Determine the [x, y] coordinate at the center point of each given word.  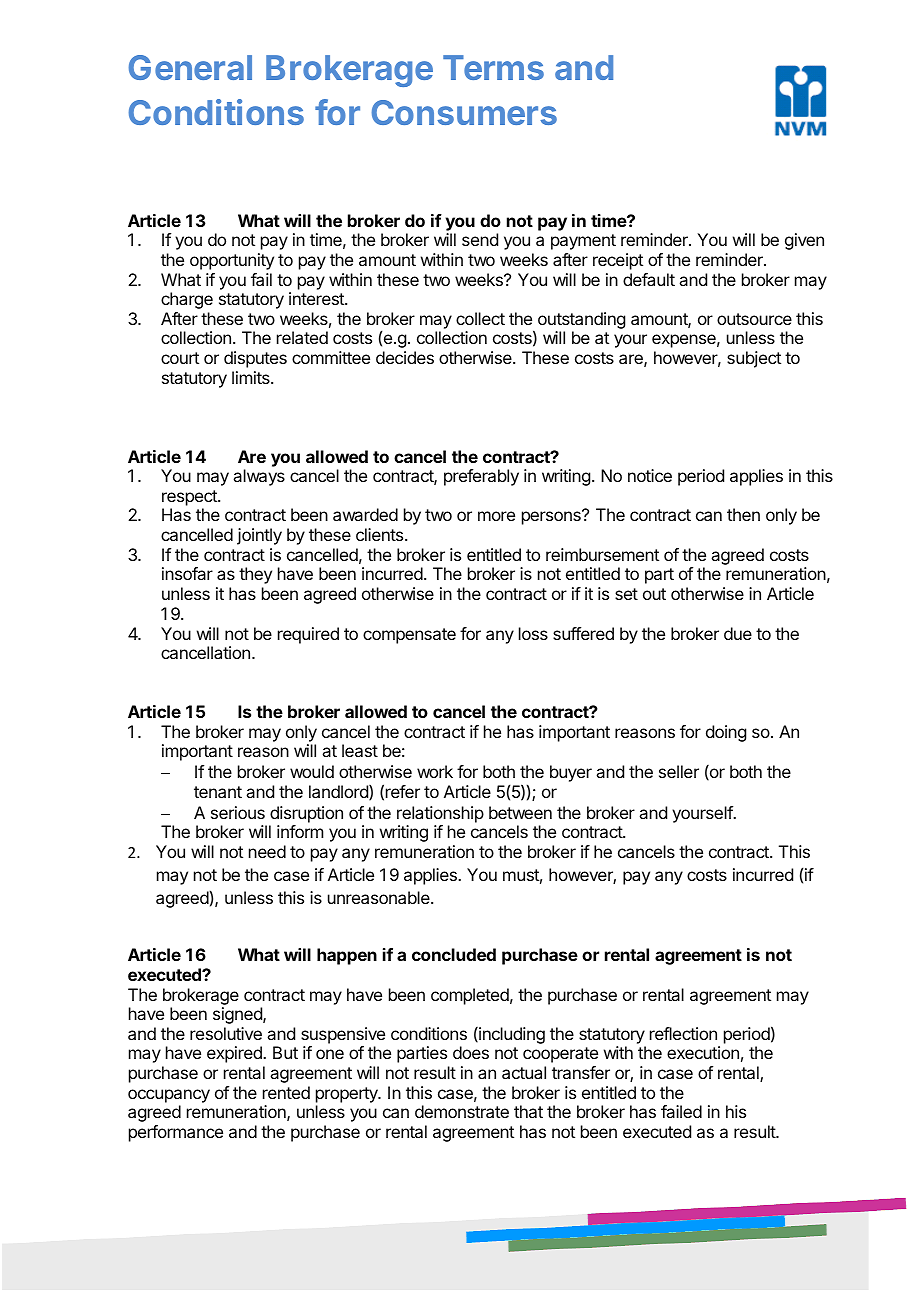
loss [533, 633]
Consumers [464, 112]
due [738, 633]
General [190, 67]
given [804, 241]
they [255, 575]
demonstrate [462, 1111]
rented [286, 1092]
